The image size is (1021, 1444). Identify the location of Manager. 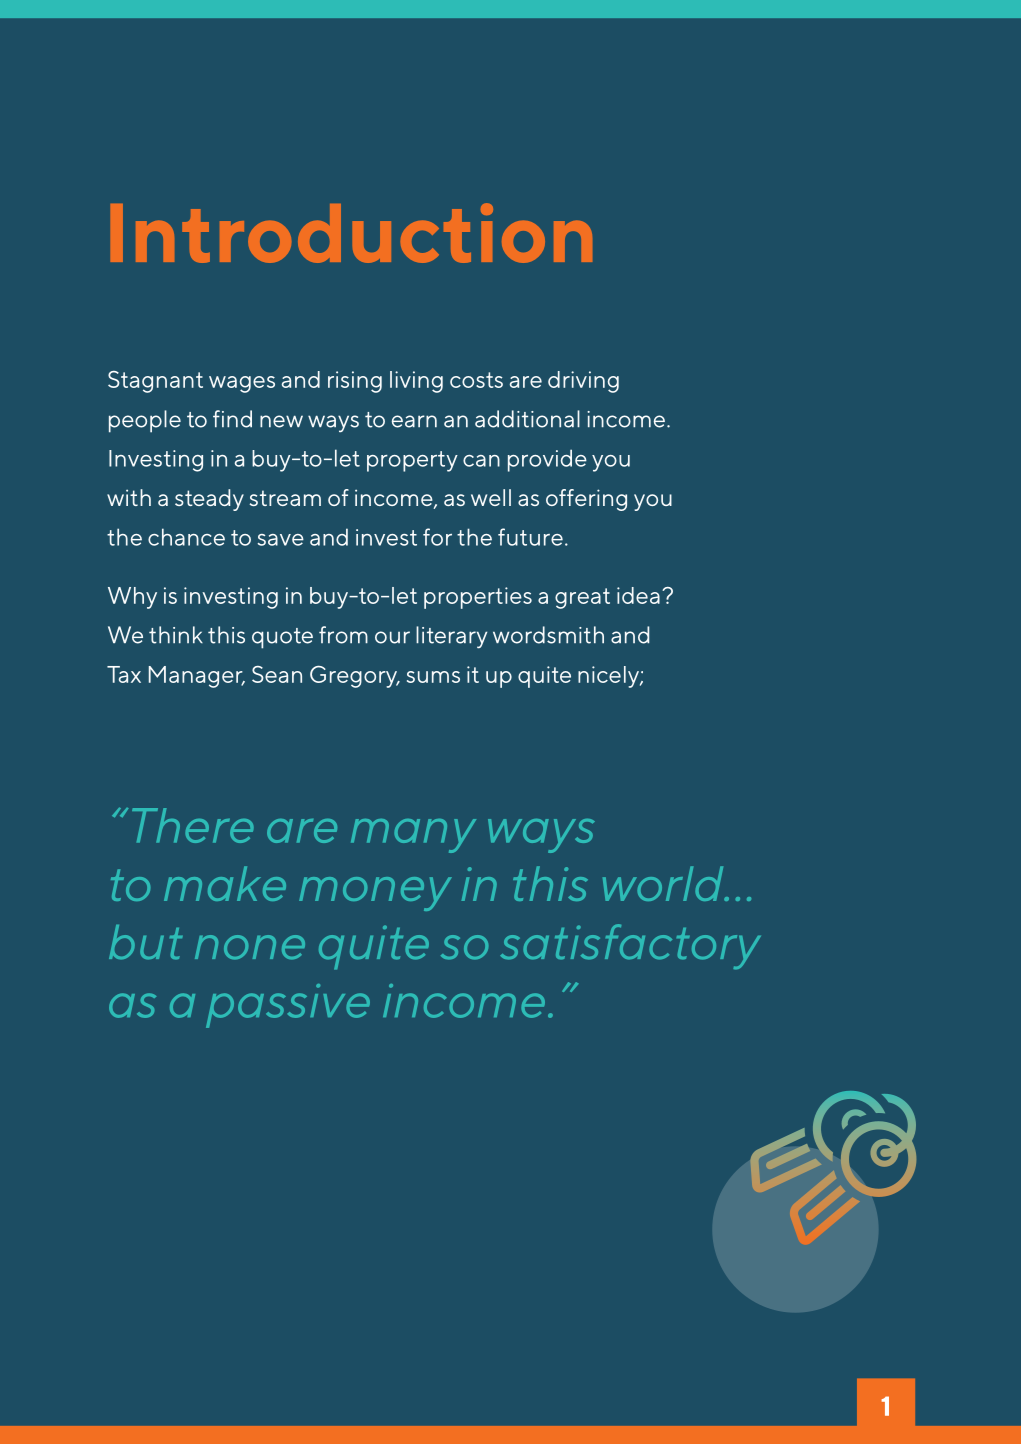
(197, 677).
